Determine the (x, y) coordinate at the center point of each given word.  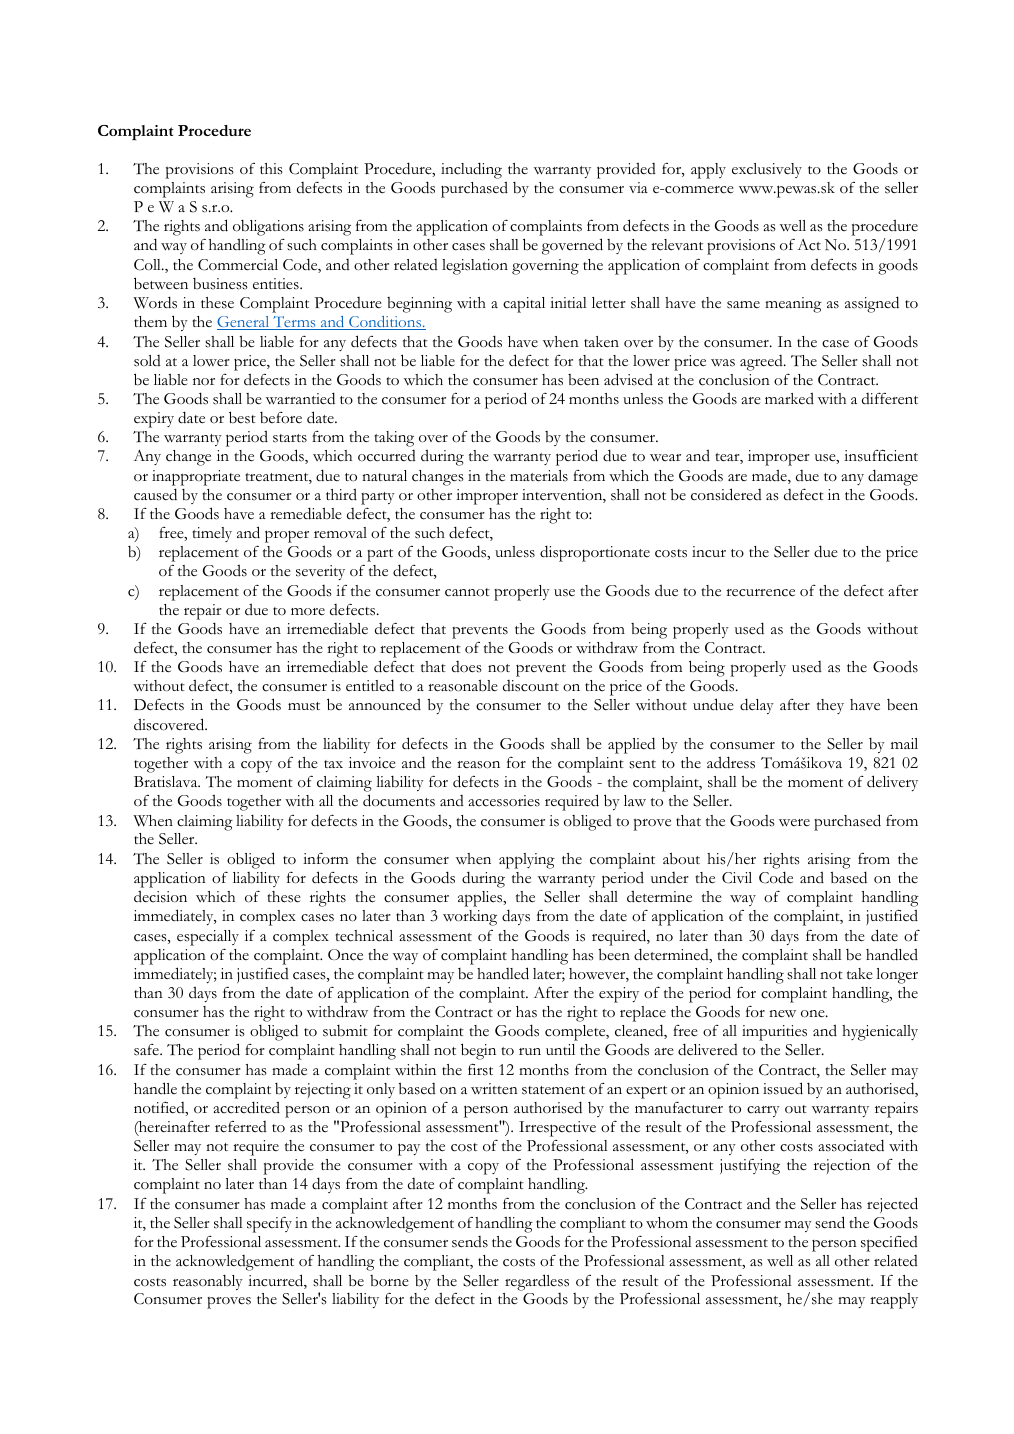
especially (208, 938)
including (471, 170)
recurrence (760, 593)
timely (212, 534)
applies (481, 899)
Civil (737, 878)
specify (269, 1225)
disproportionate (595, 553)
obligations (268, 229)
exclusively (767, 170)
